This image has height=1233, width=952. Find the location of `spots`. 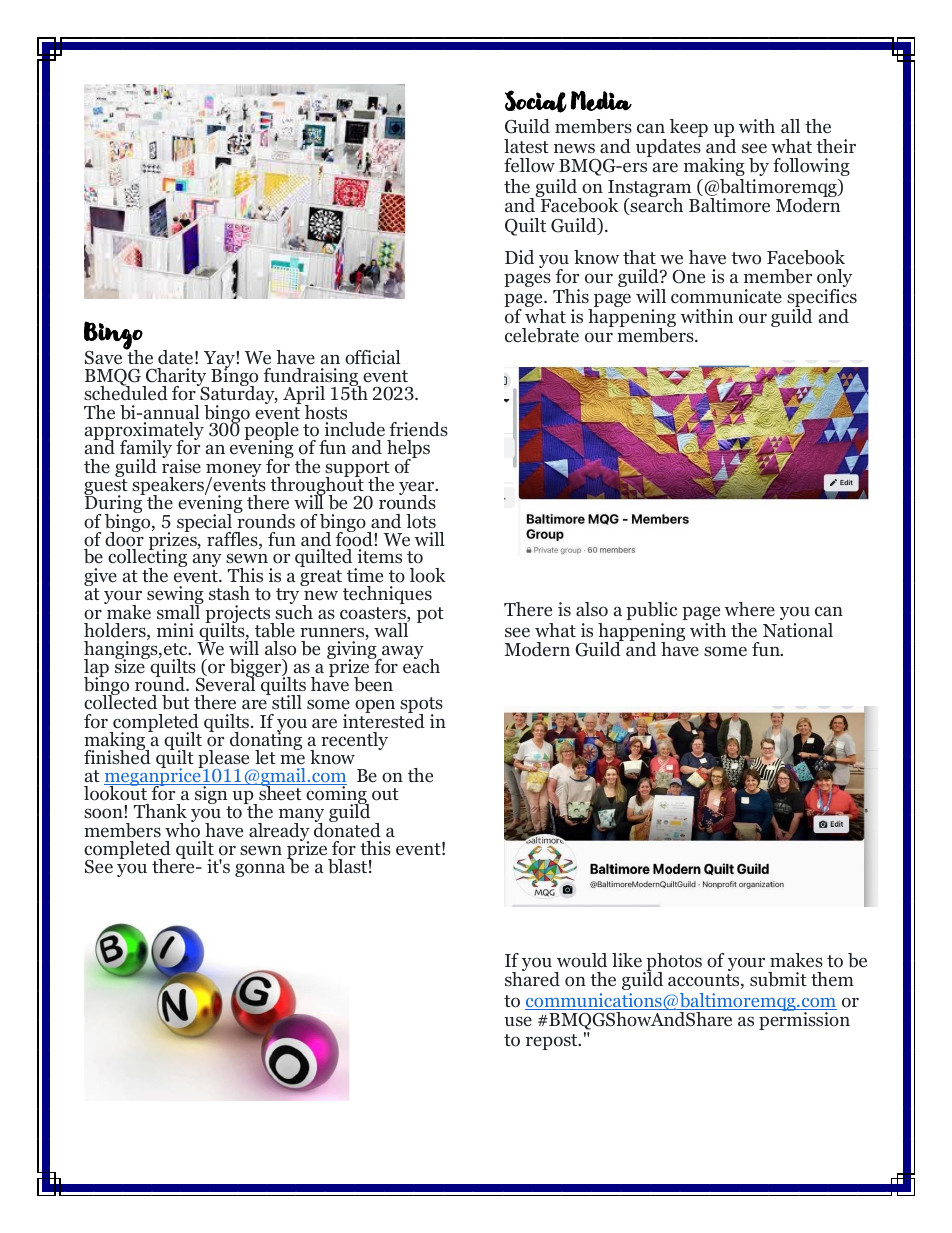

spots is located at coordinates (421, 706).
